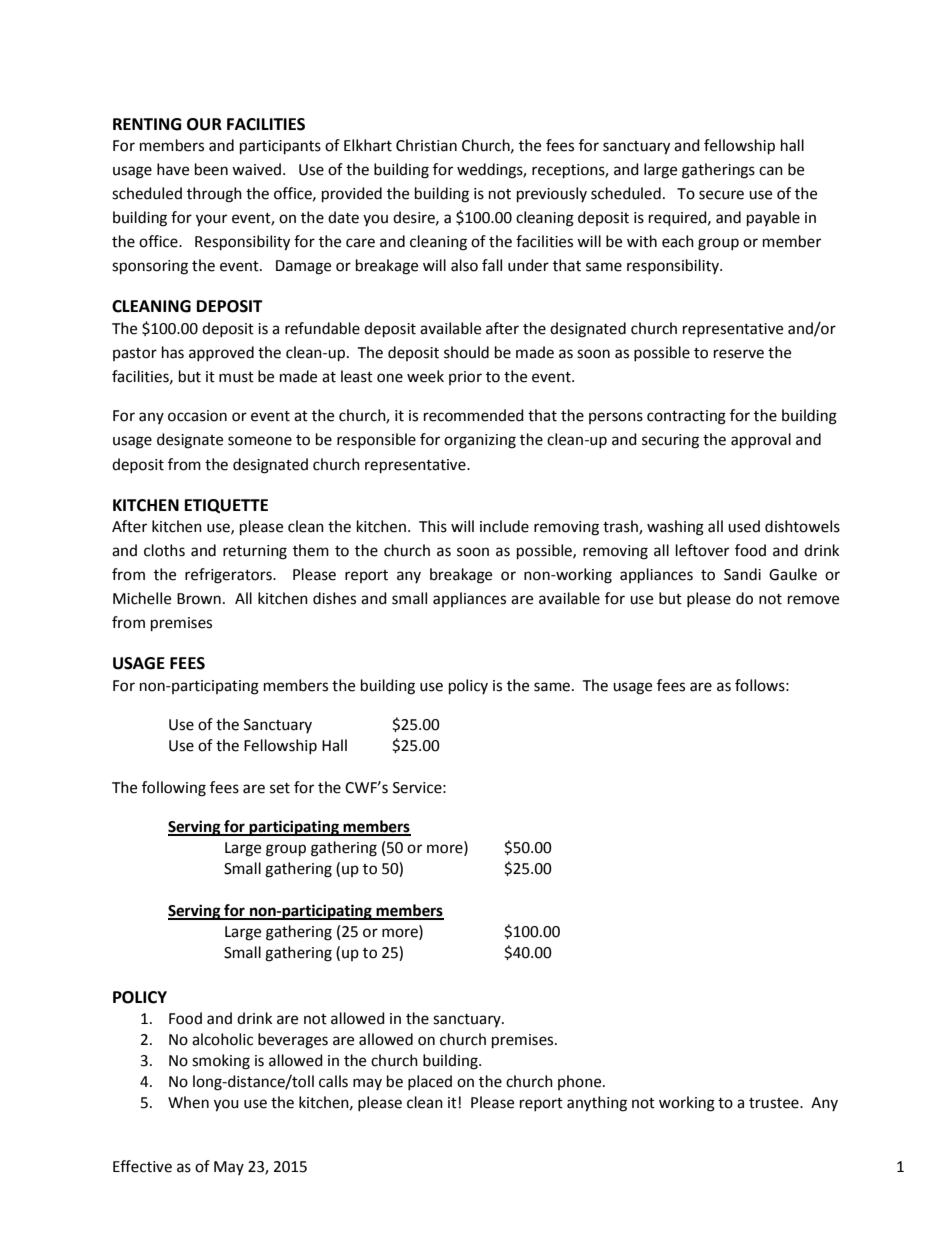 The width and height of the document is (952, 1233). I want to click on can, so click(771, 171).
